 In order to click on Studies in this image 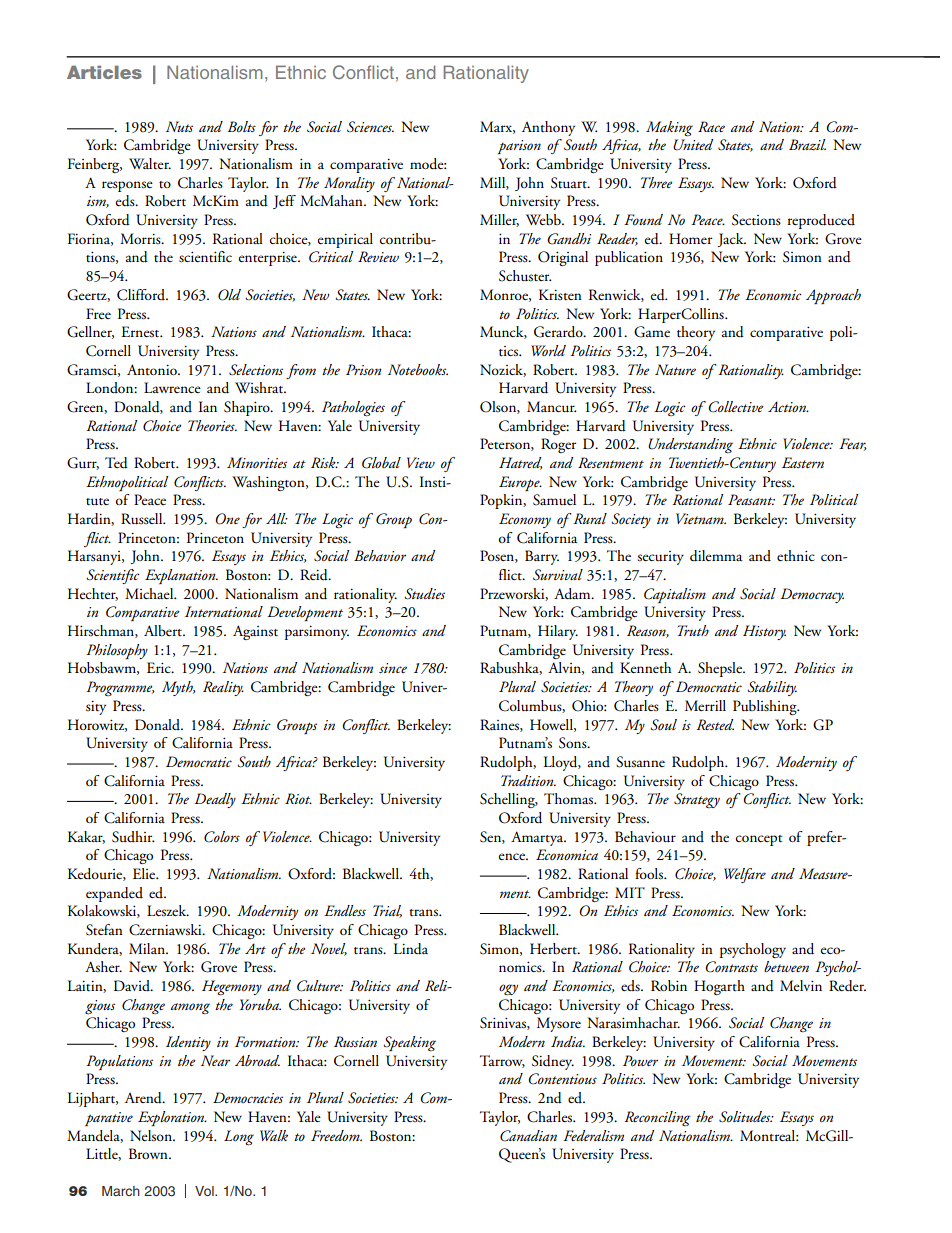, I will do `click(424, 594)`.
